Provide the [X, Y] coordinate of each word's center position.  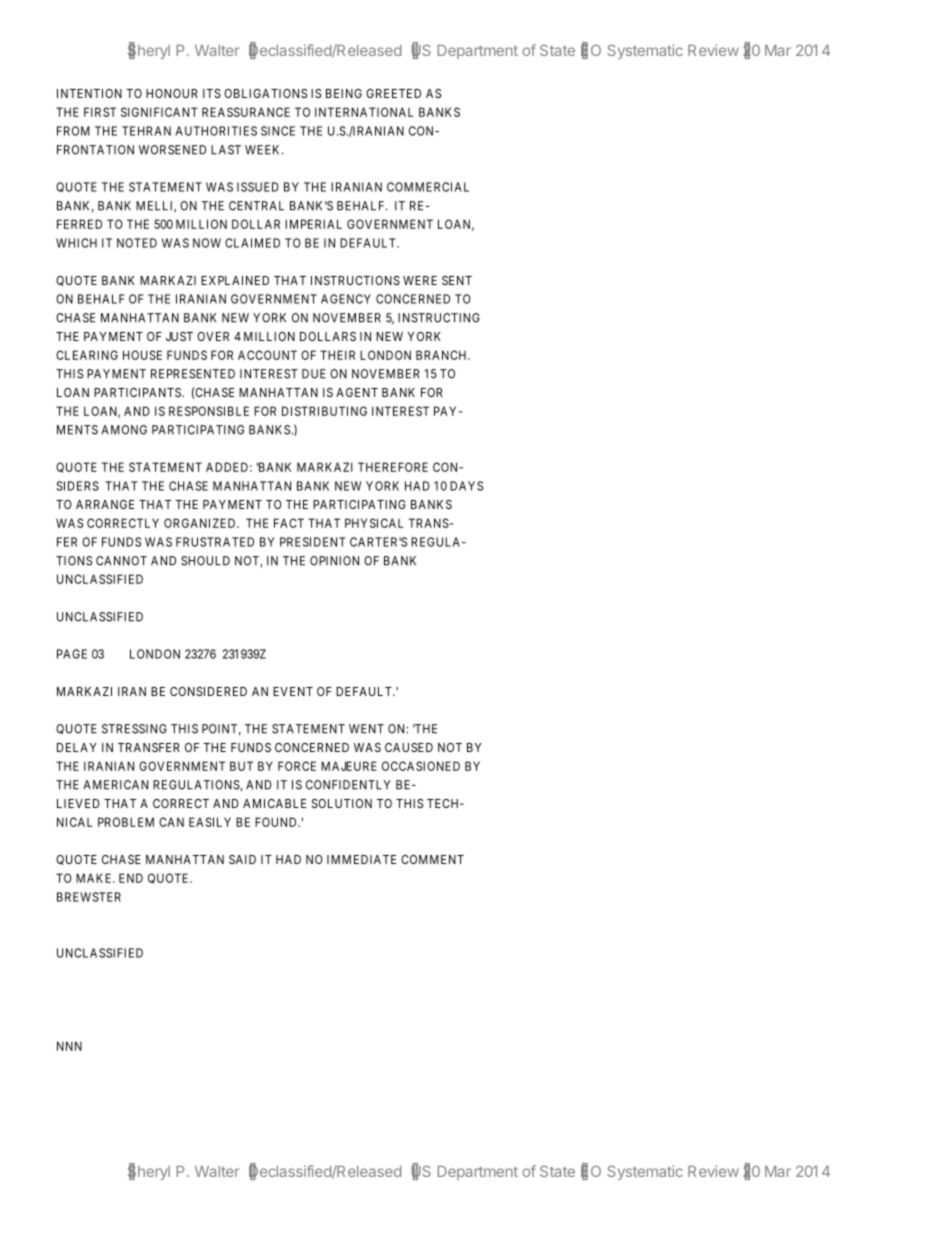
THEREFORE [393, 467]
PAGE [72, 654]
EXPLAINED [235, 280]
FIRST [100, 112]
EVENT [293, 691]
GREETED [393, 93]
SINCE [278, 131]
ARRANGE [105, 504]
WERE [420, 280]
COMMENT [432, 859]
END [131, 878]
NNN [69, 1046]
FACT [289, 523]
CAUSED [409, 747]
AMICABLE [274, 803]
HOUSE [142, 355]
